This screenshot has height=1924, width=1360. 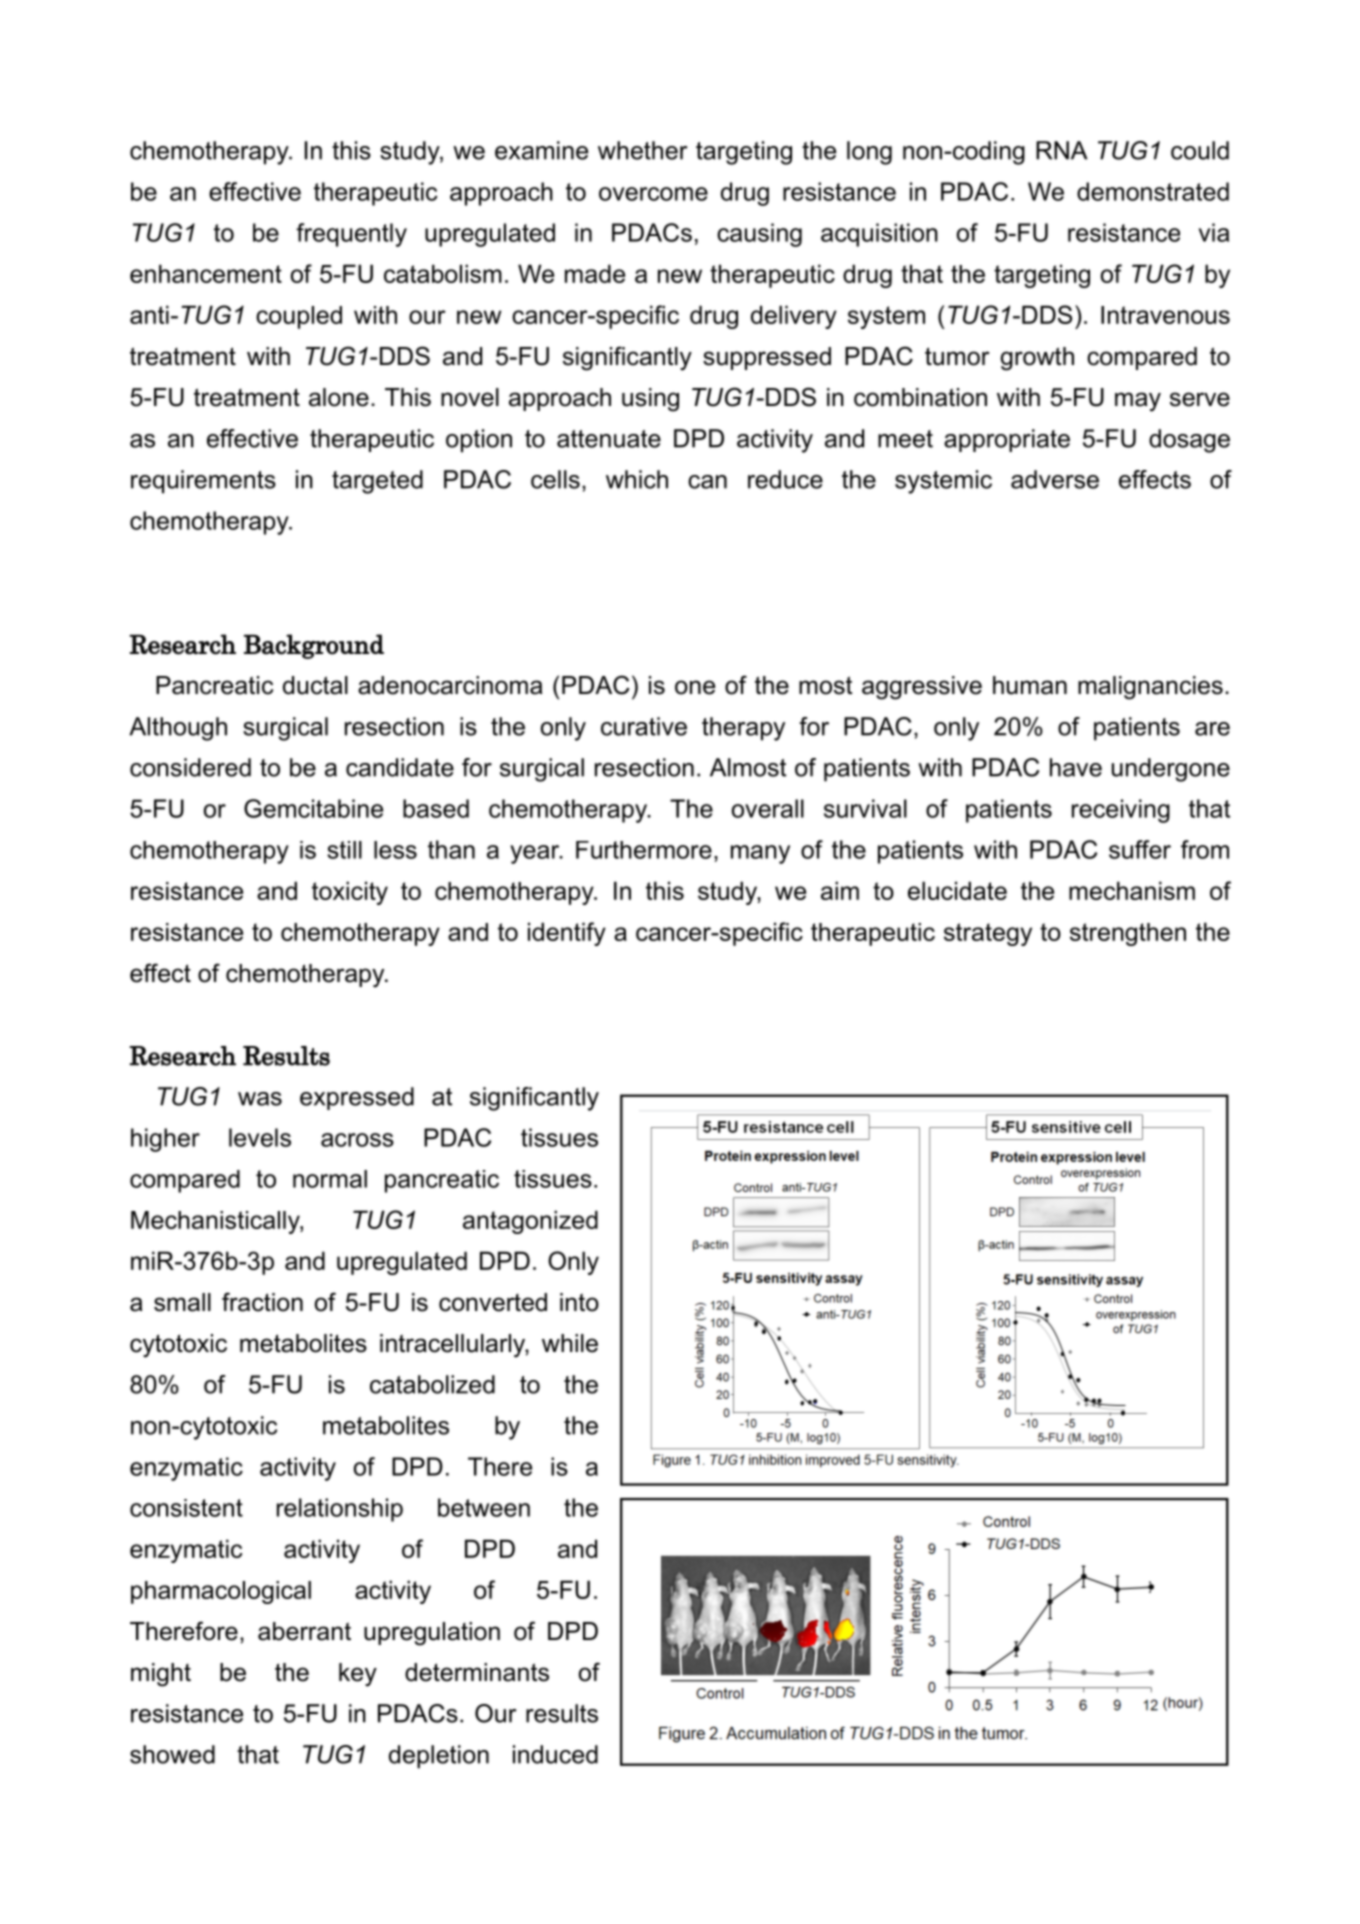 What do you see at coordinates (579, 1302) in the screenshot?
I see `into` at bounding box center [579, 1302].
